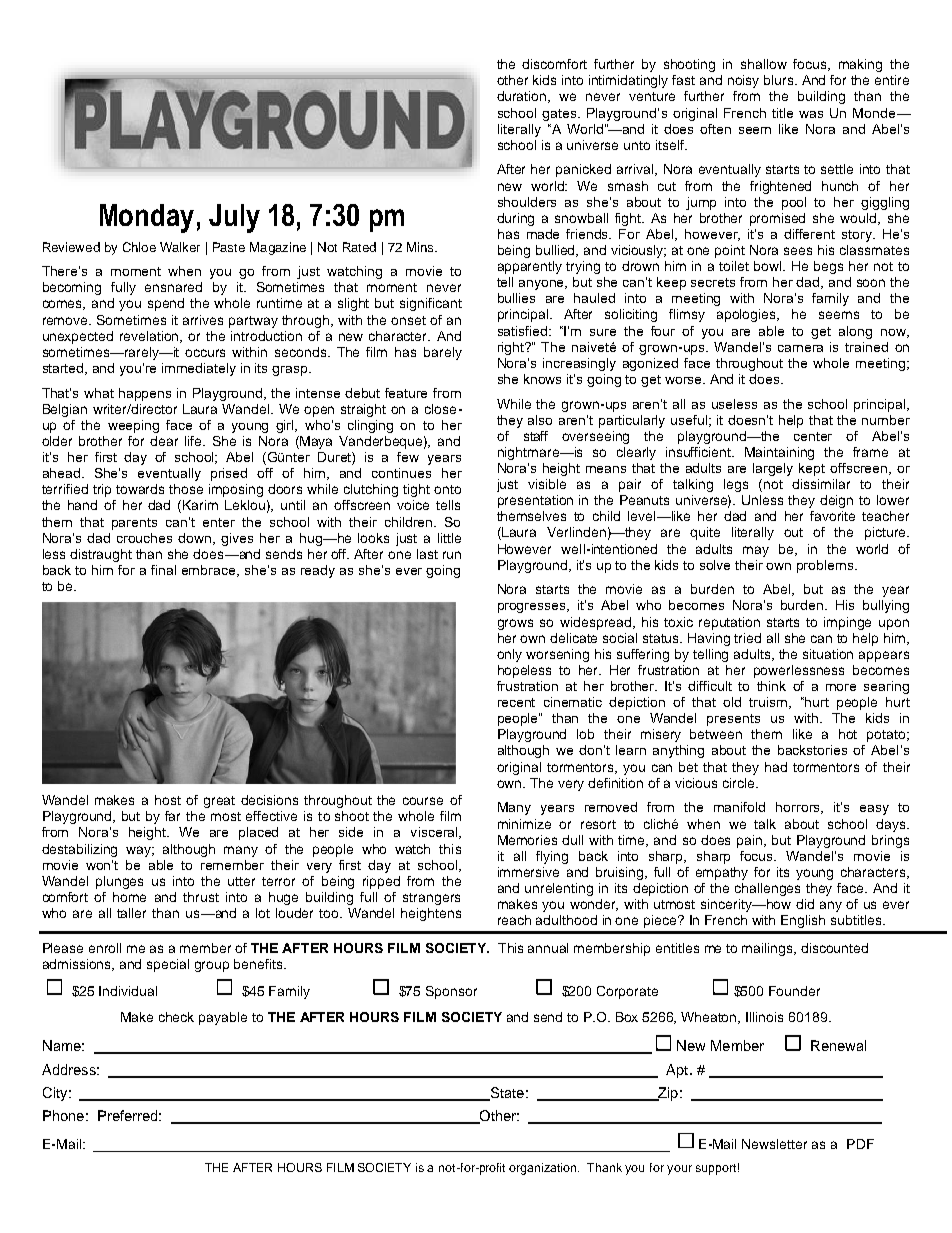 The width and height of the image is (952, 1233). I want to click on Newsletter, so click(774, 1144).
